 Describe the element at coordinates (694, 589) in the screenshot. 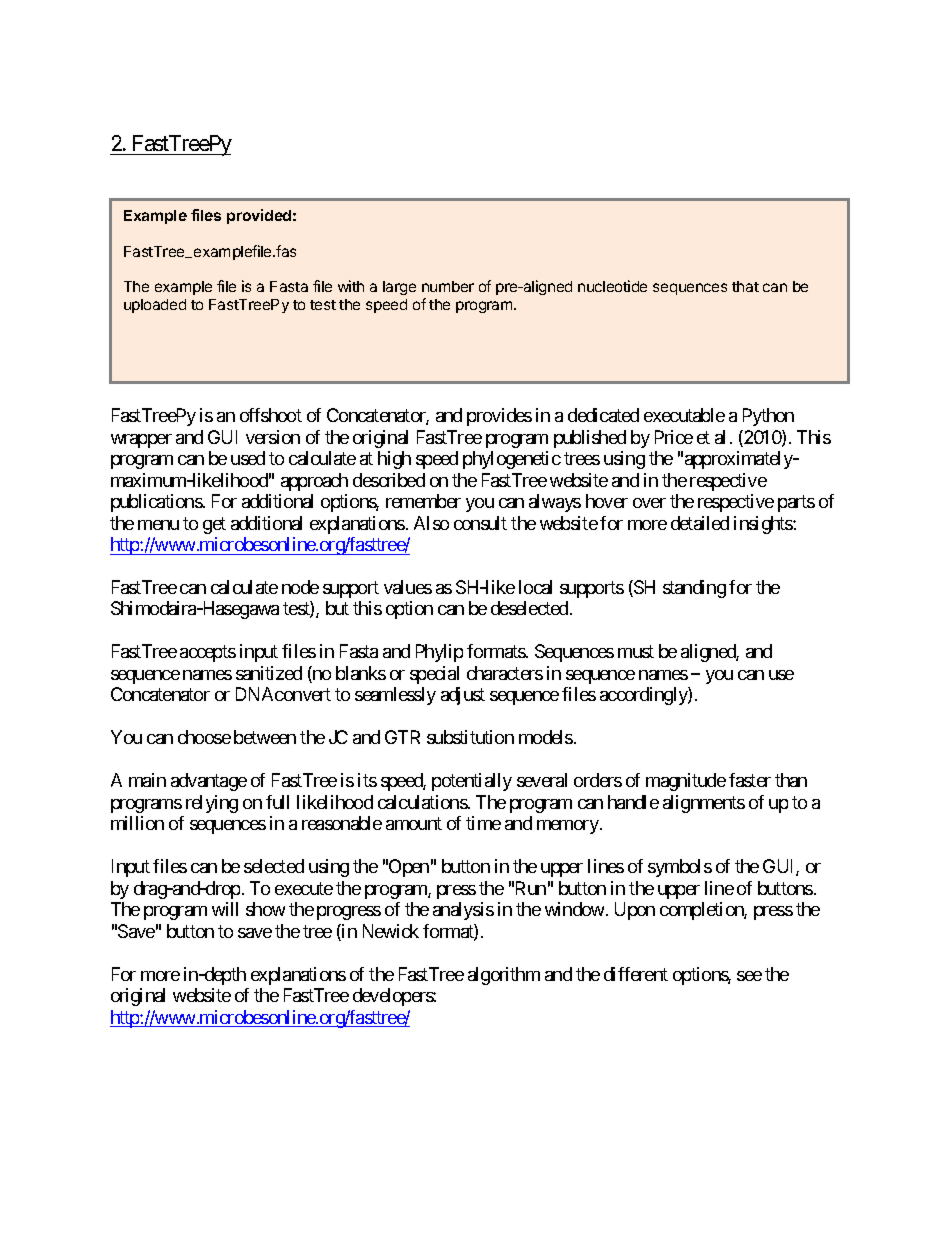

I see `standing` at that location.
